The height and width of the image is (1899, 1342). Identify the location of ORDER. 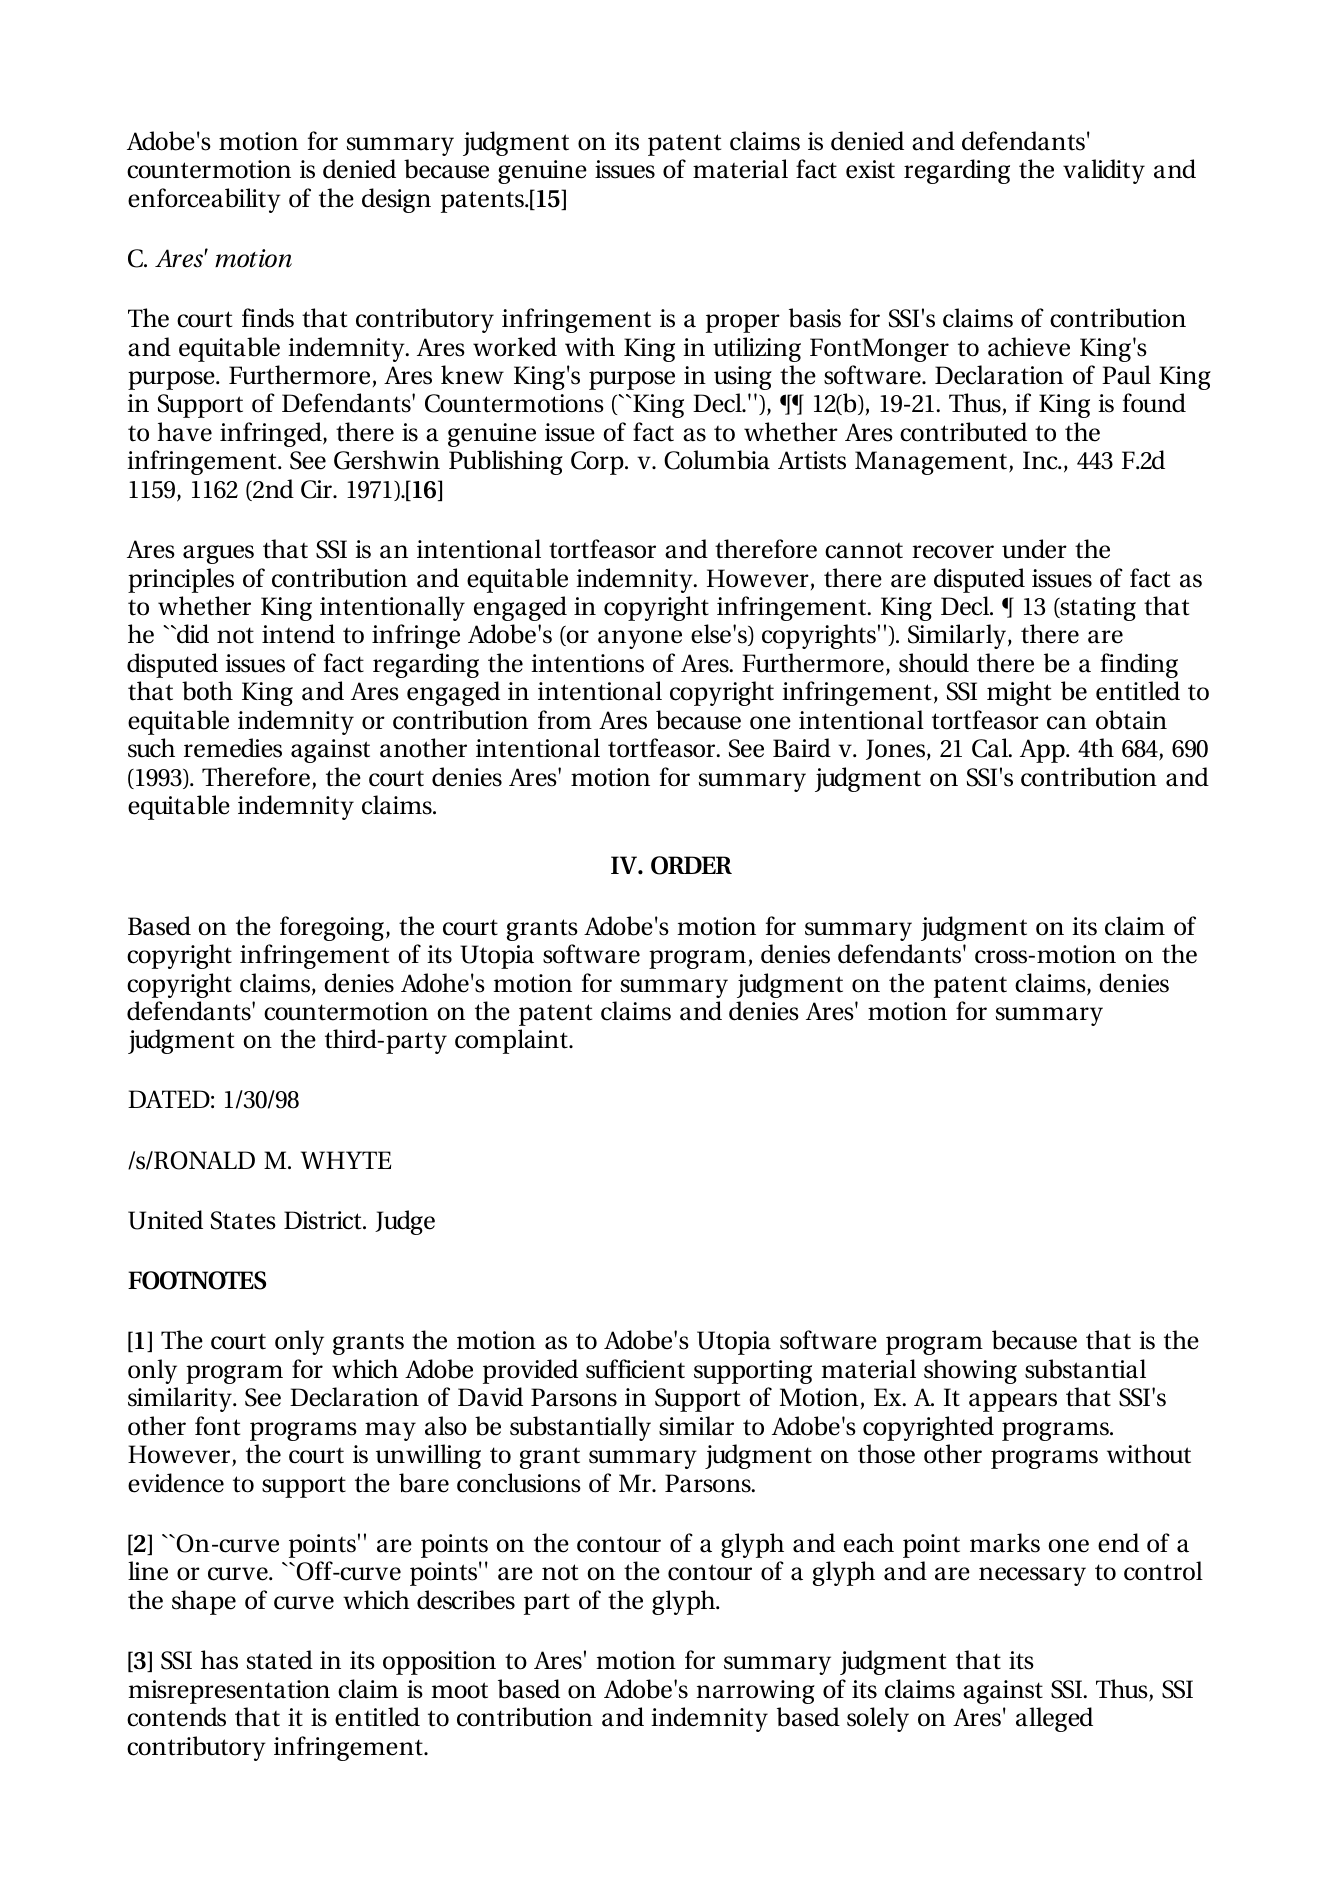
(691, 865).
